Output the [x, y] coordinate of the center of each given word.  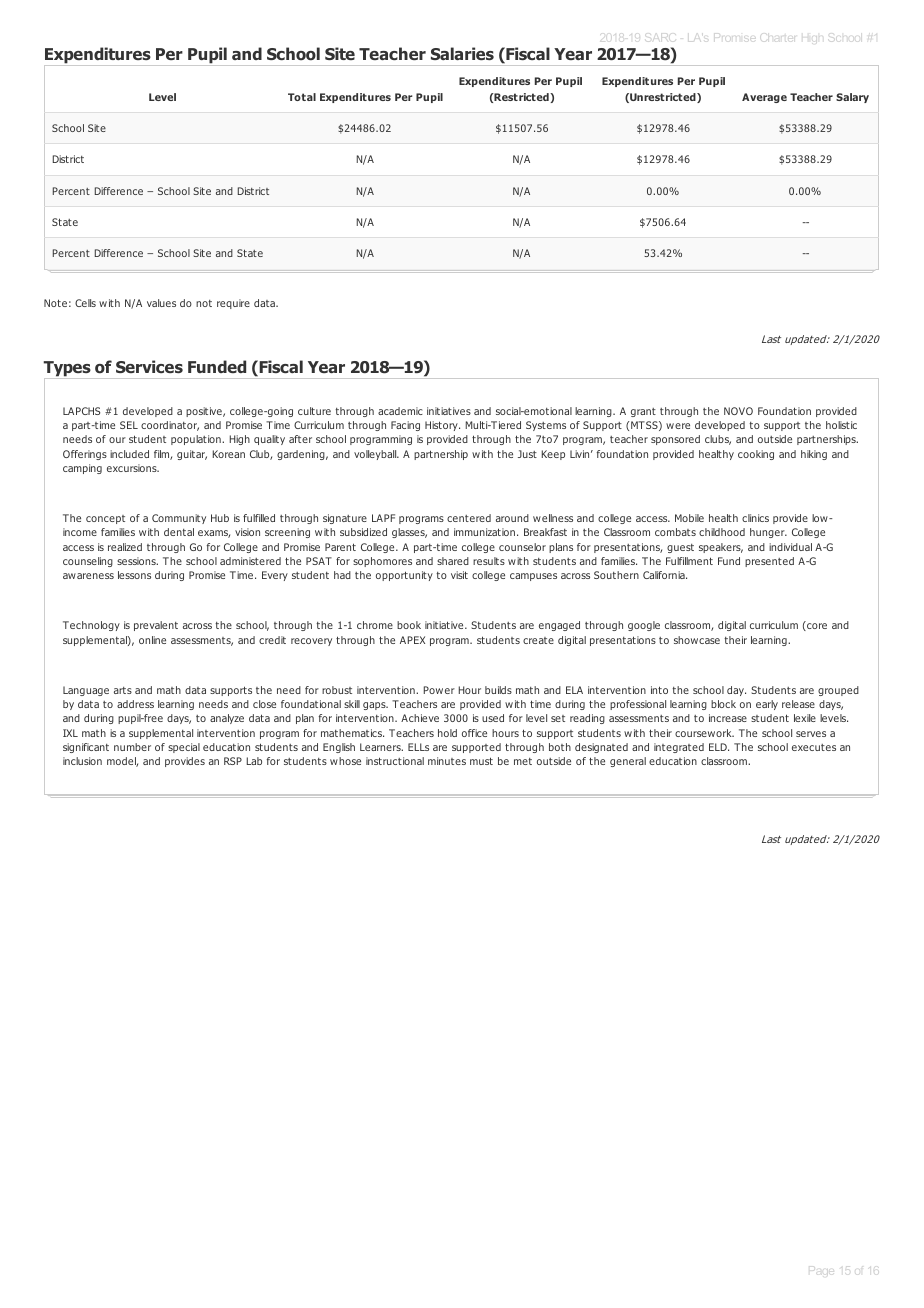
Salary [852, 98]
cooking [756, 455]
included [129, 454]
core [816, 627]
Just [527, 454]
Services [149, 366]
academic [400, 411]
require [233, 304]
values [161, 303]
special [184, 748]
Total [302, 97]
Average [764, 98]
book [409, 625]
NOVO [738, 411]
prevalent [156, 626]
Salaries [462, 53]
